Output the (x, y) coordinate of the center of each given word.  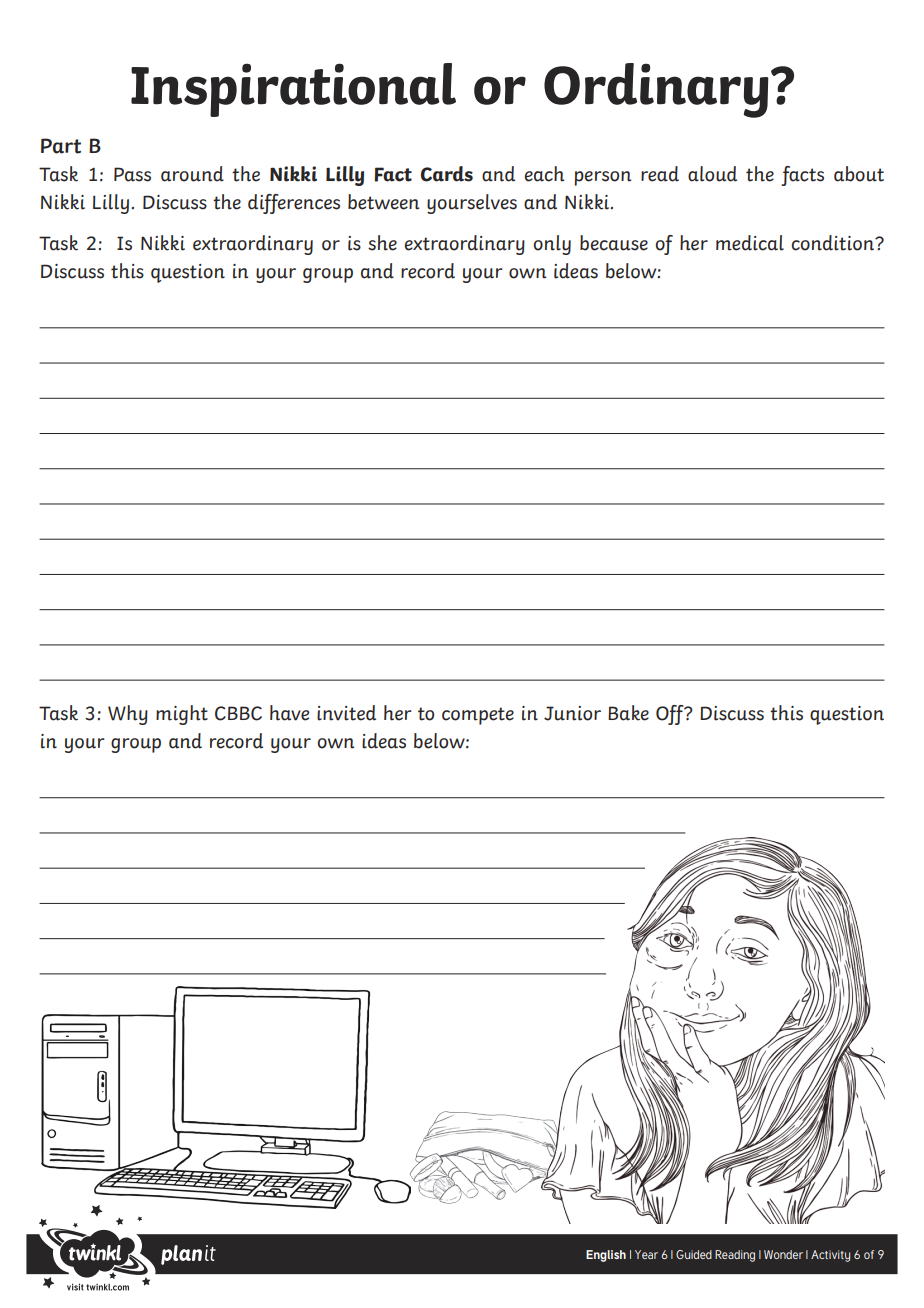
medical (750, 243)
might (182, 715)
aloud (712, 174)
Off (671, 715)
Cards (447, 174)
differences (294, 204)
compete (478, 716)
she (382, 243)
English (606, 1256)
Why (128, 715)
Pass (132, 174)
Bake (628, 713)
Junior (572, 713)
